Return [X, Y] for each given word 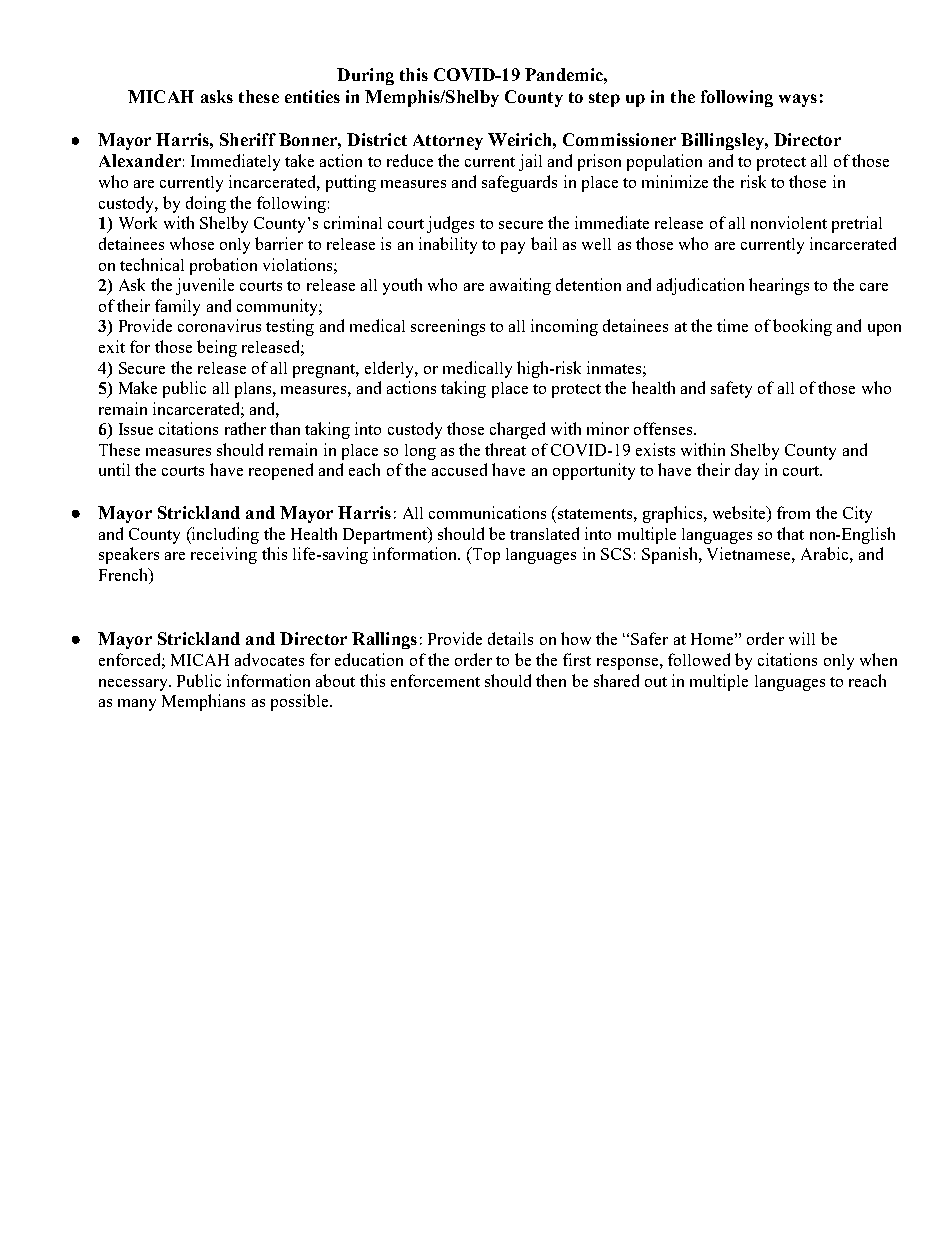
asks [217, 96]
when [878, 659]
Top [485, 555]
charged [517, 430]
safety [731, 389]
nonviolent [789, 222]
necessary [134, 685]
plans [254, 390]
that [790, 533]
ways [798, 100]
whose [192, 243]
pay [513, 248]
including [224, 535]
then [551, 680]
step [604, 99]
